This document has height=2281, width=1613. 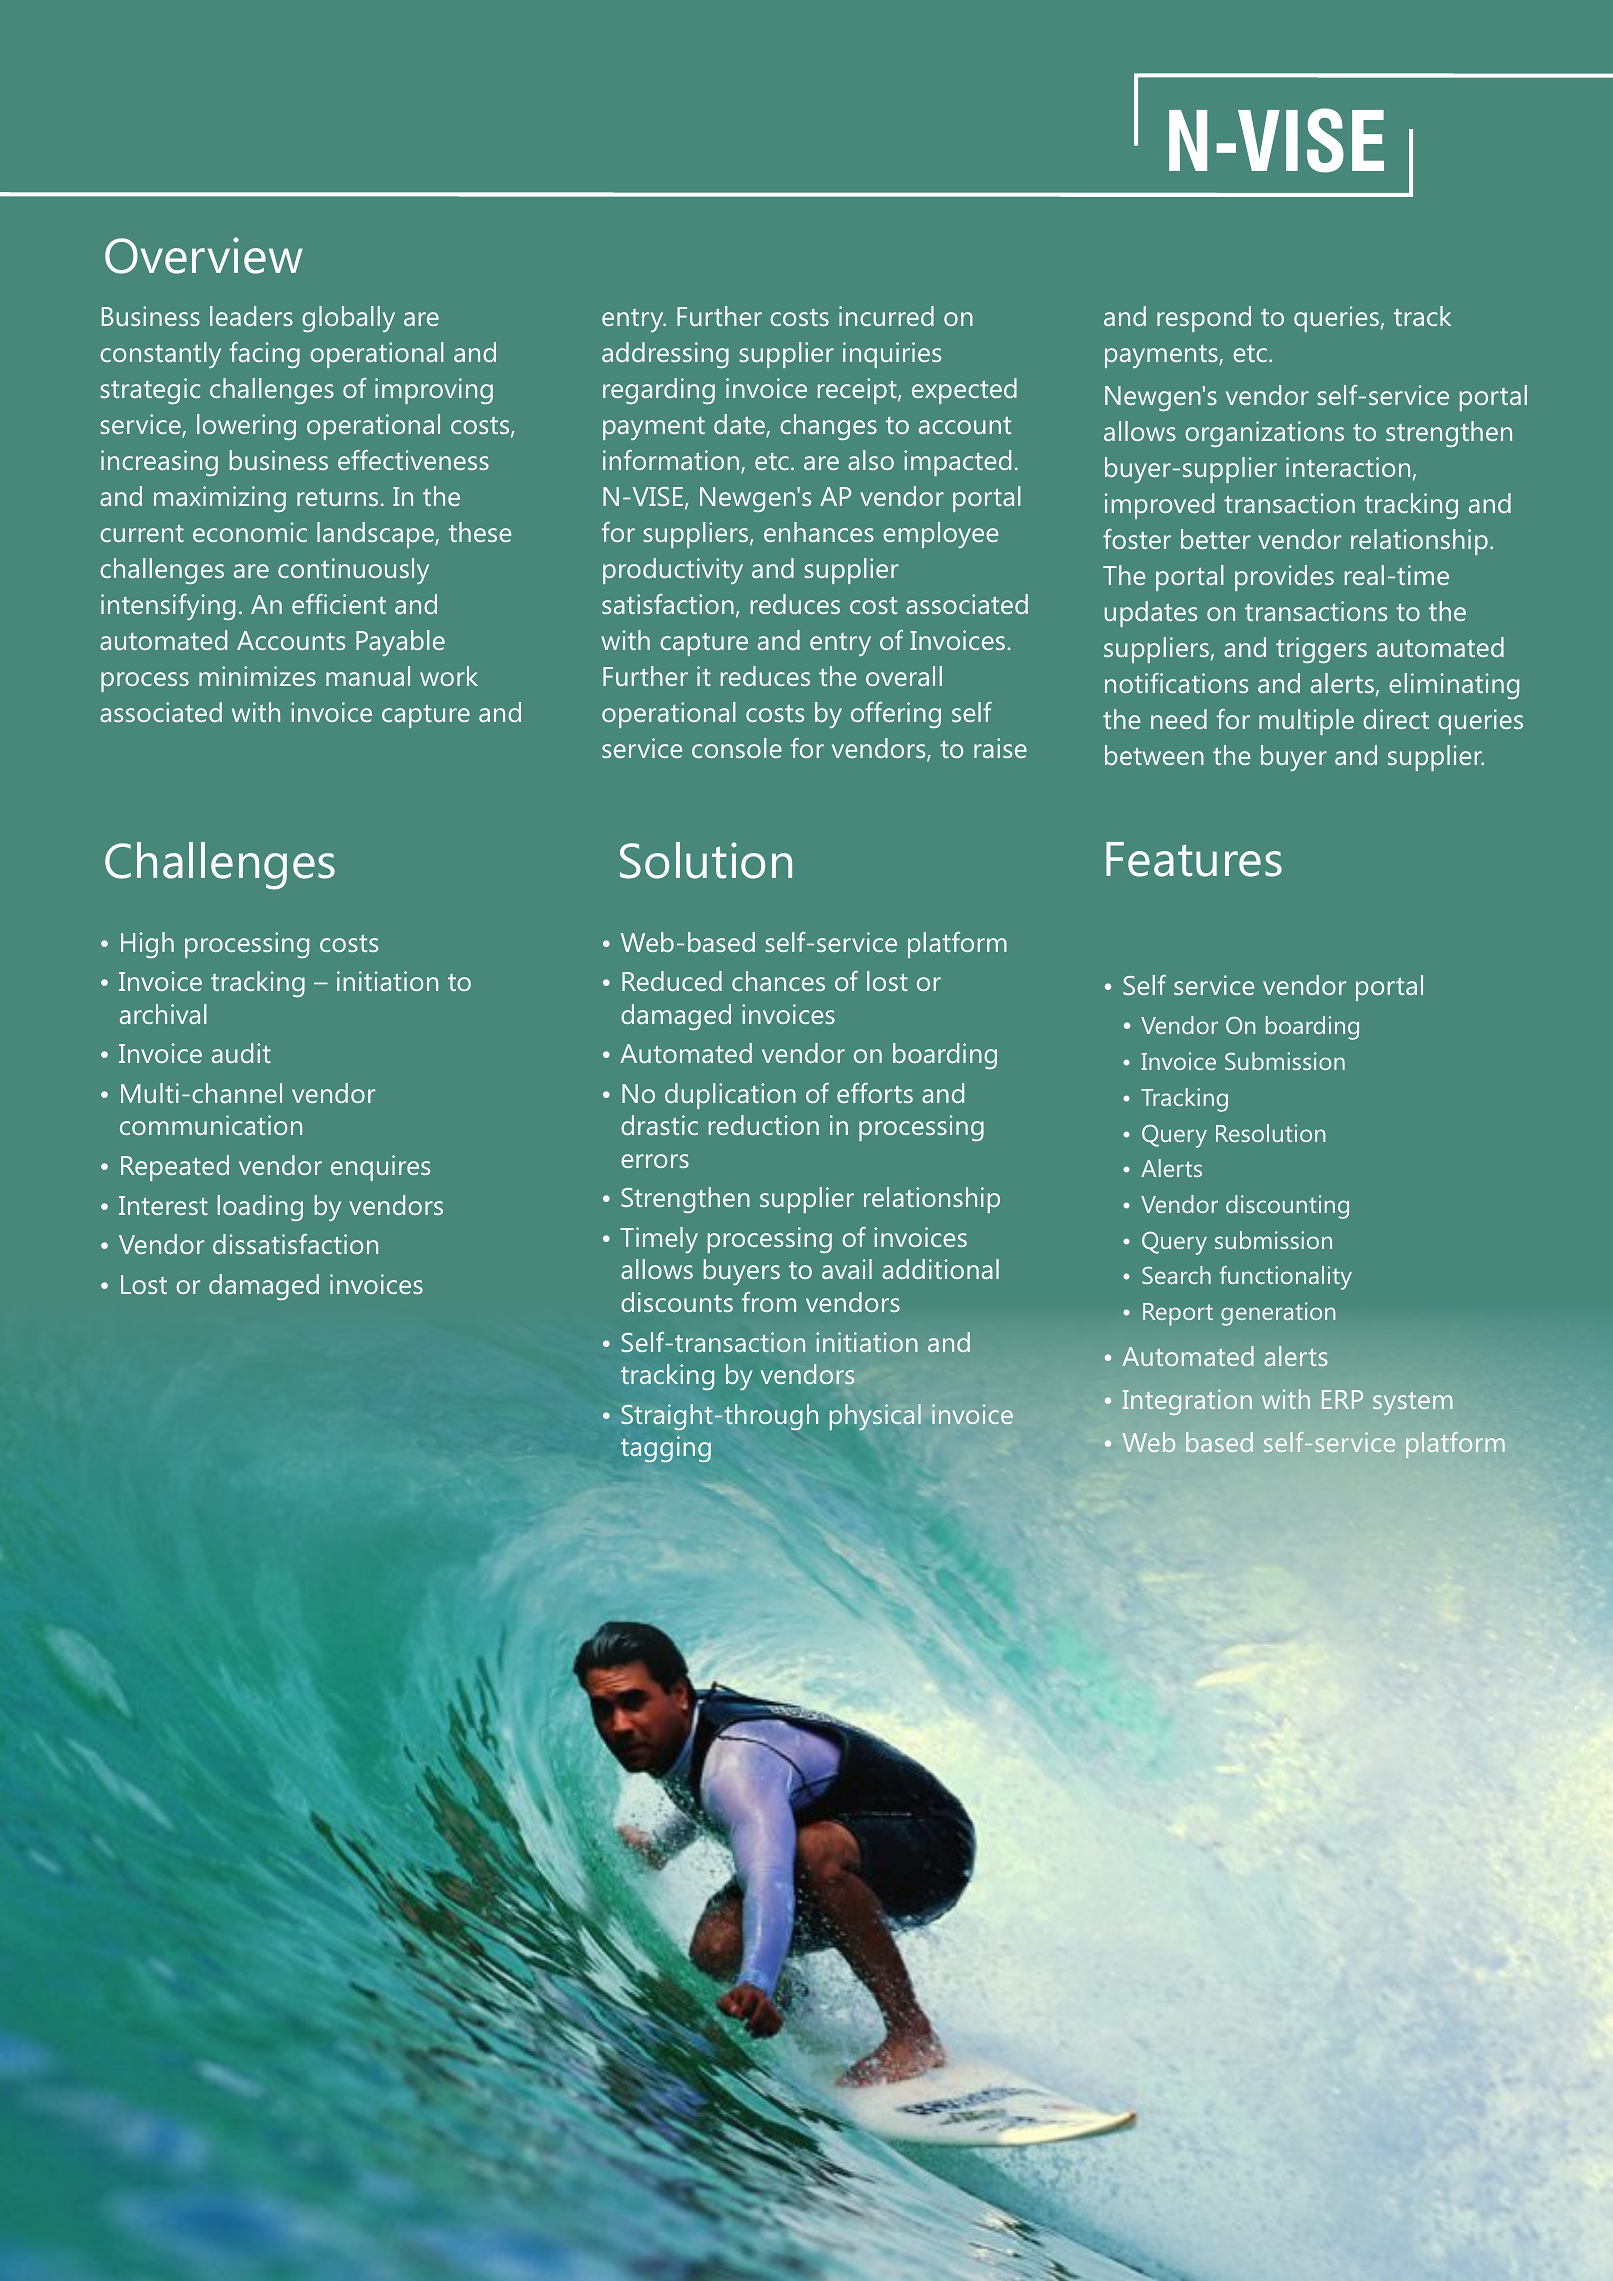 What do you see at coordinates (875, 1417) in the document?
I see `physical` at bounding box center [875, 1417].
